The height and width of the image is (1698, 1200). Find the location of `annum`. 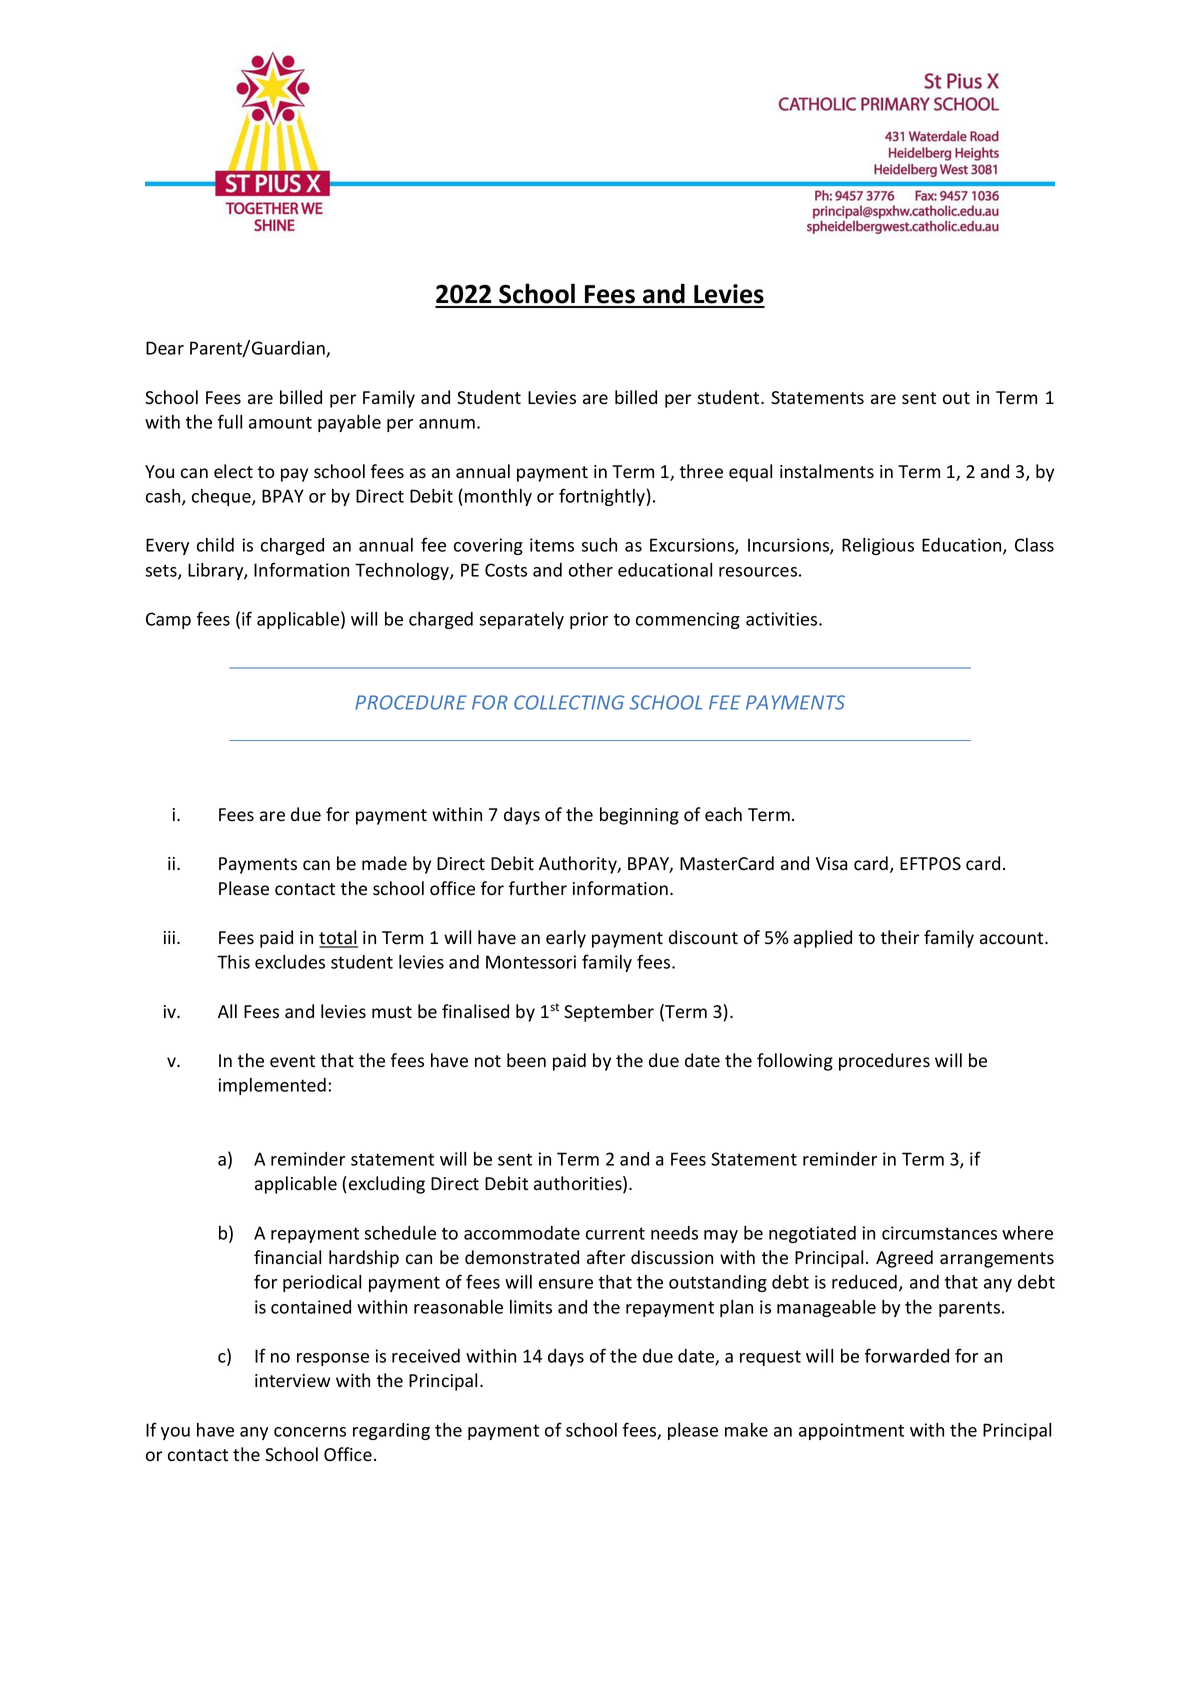

annum is located at coordinates (447, 424).
